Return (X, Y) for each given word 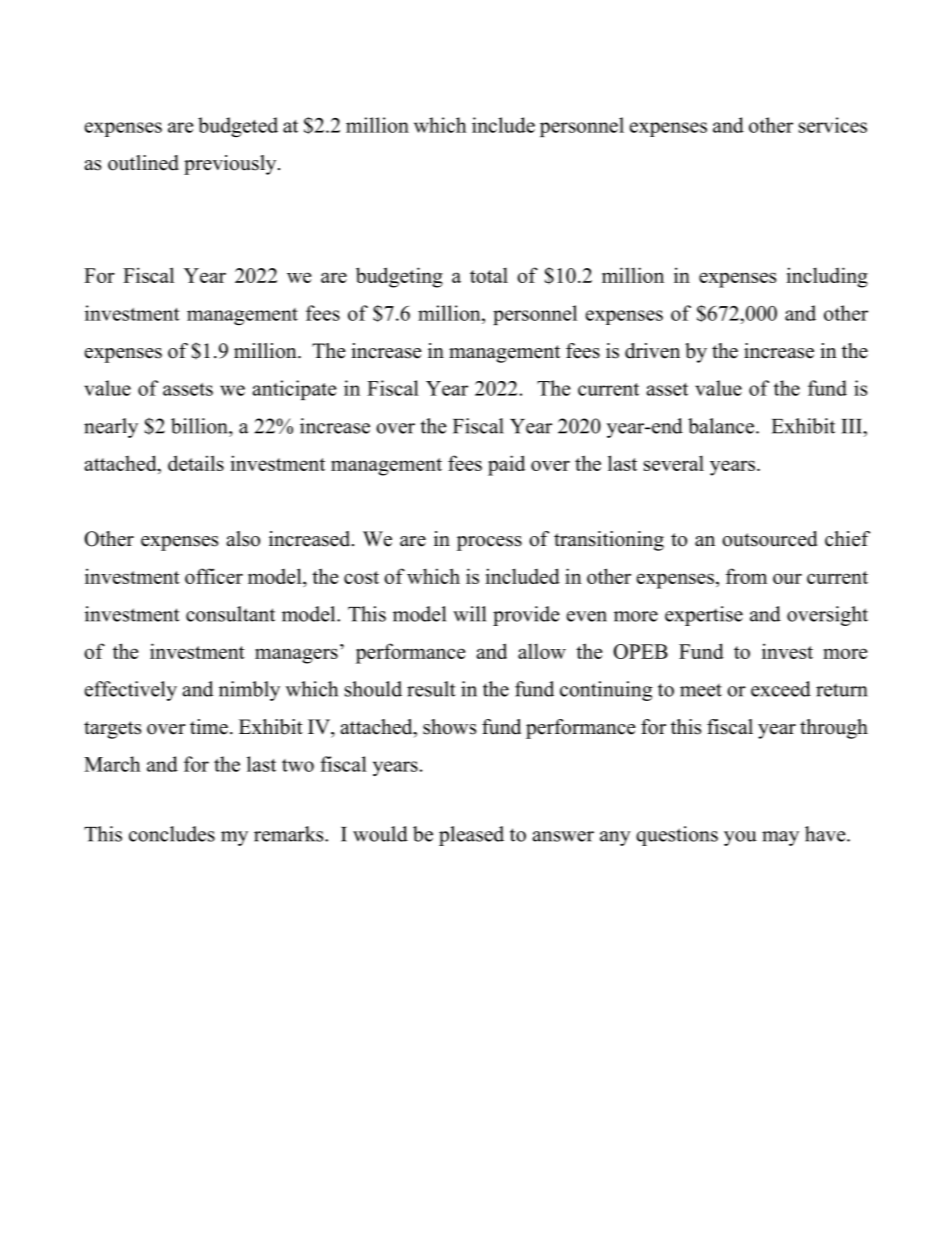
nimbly (249, 691)
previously (231, 165)
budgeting (399, 277)
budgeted (238, 127)
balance (721, 426)
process (489, 543)
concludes (172, 834)
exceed (781, 689)
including (827, 277)
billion (200, 426)
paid (506, 465)
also (243, 539)
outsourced (769, 539)
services (833, 125)
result (431, 689)
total (489, 275)
